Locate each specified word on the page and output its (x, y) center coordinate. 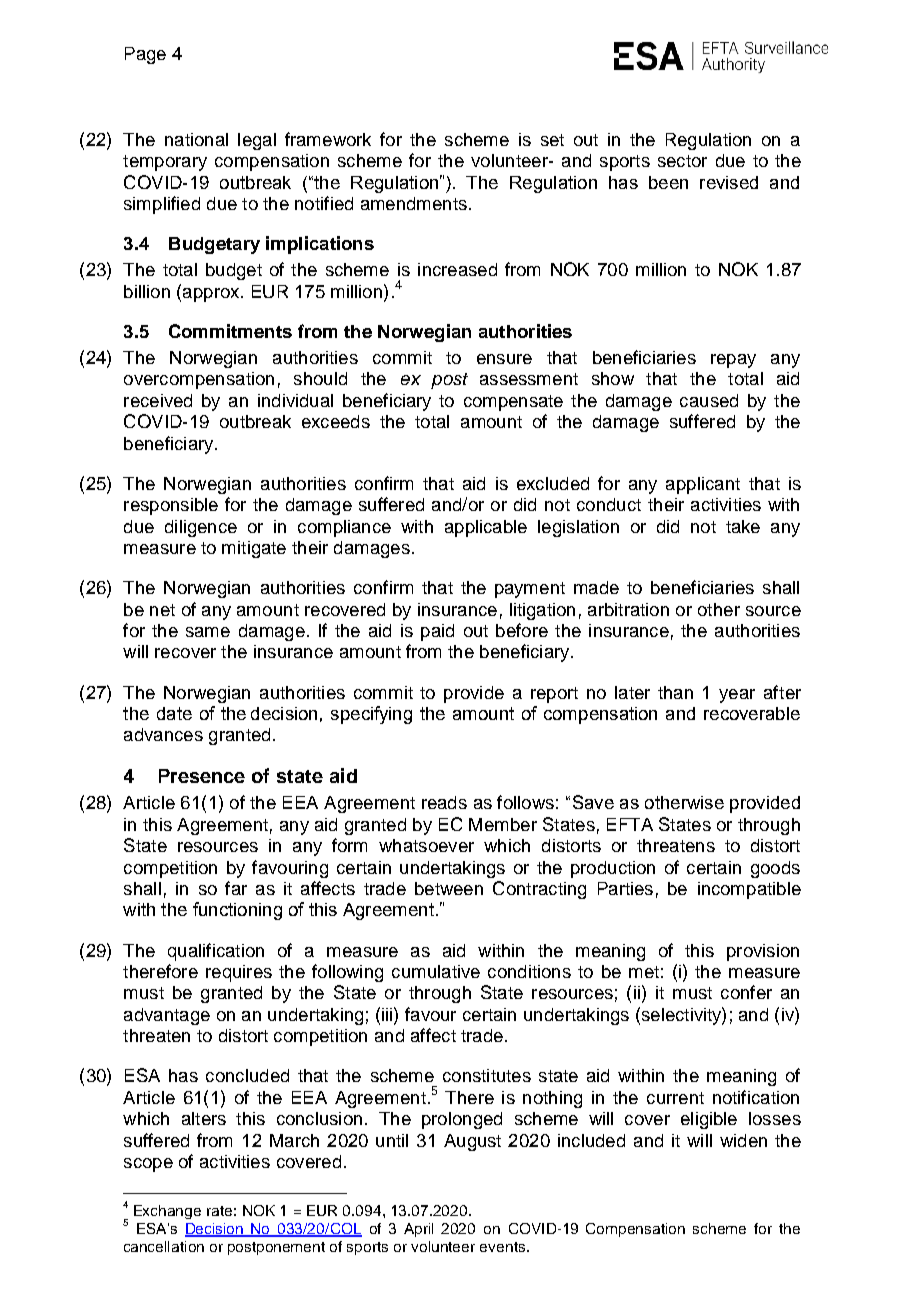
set (552, 140)
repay (733, 361)
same (208, 632)
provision (763, 952)
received (158, 400)
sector (682, 161)
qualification (216, 952)
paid (437, 632)
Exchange (167, 1212)
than (675, 692)
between (449, 888)
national (196, 139)
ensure (504, 359)
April (418, 1230)
